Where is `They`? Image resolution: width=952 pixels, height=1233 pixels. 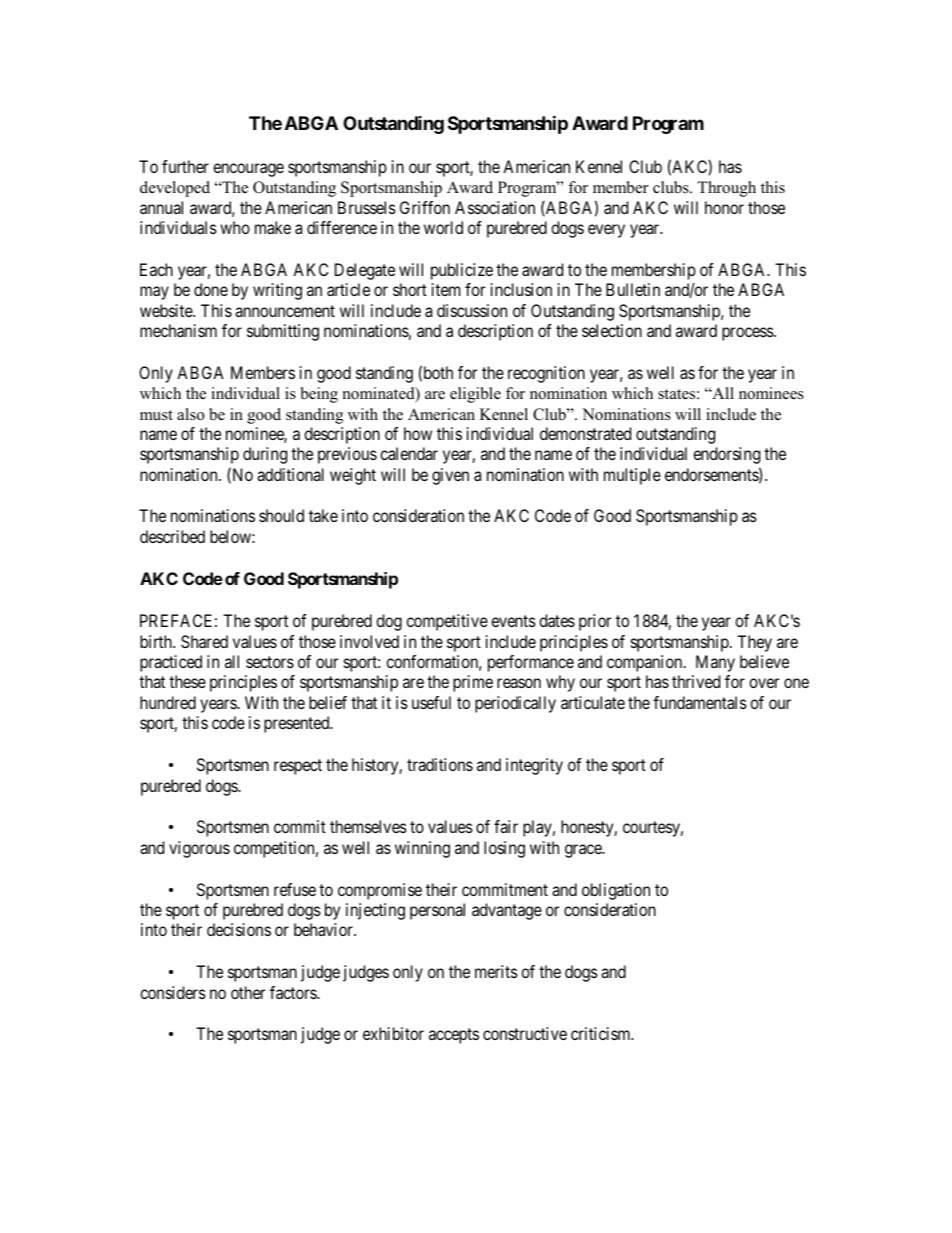
They is located at coordinates (754, 643).
